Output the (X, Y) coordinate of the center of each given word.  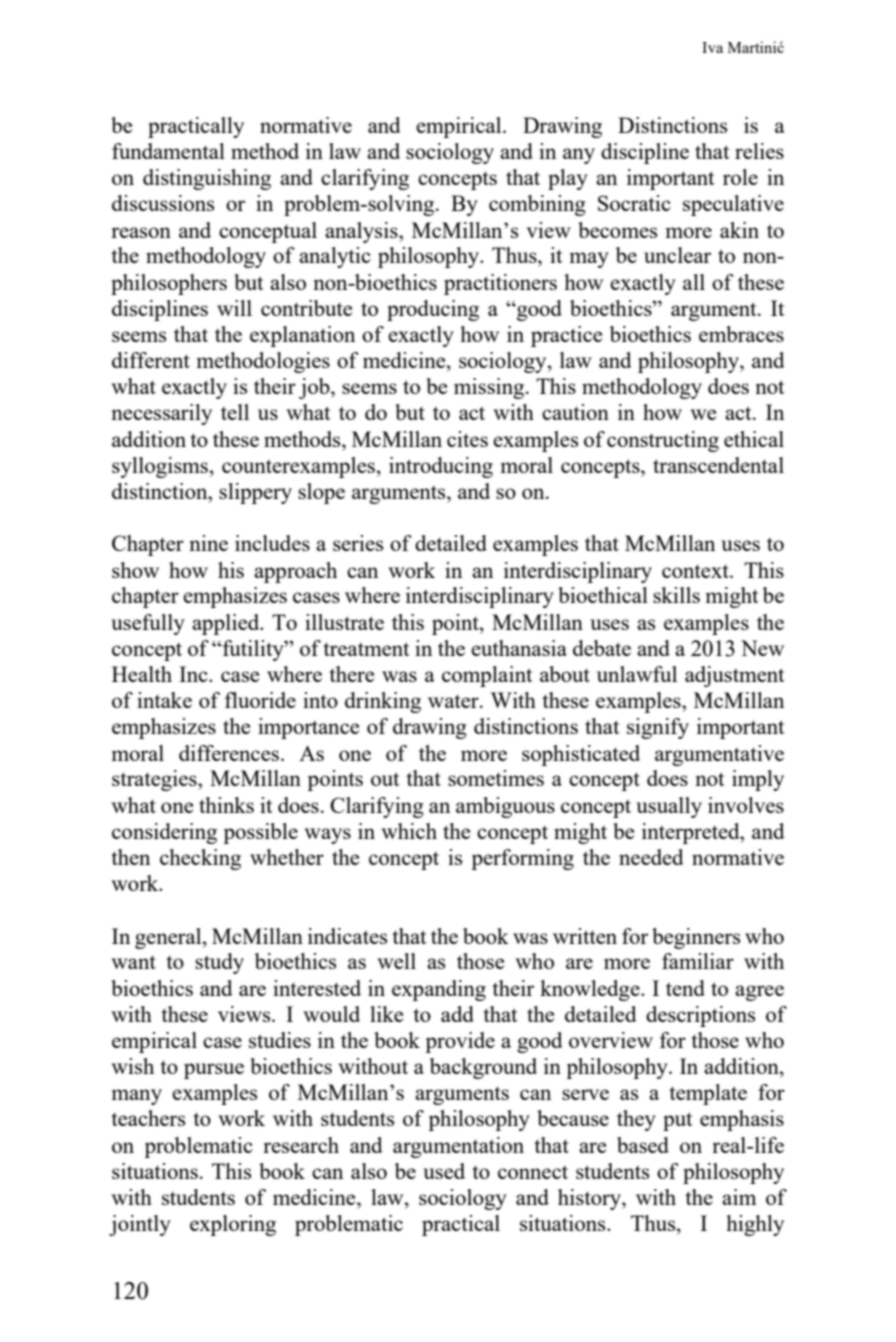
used (444, 1171)
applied (227, 624)
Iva (712, 47)
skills (676, 595)
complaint (487, 676)
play (568, 179)
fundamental (168, 151)
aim (739, 1197)
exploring (233, 1225)
